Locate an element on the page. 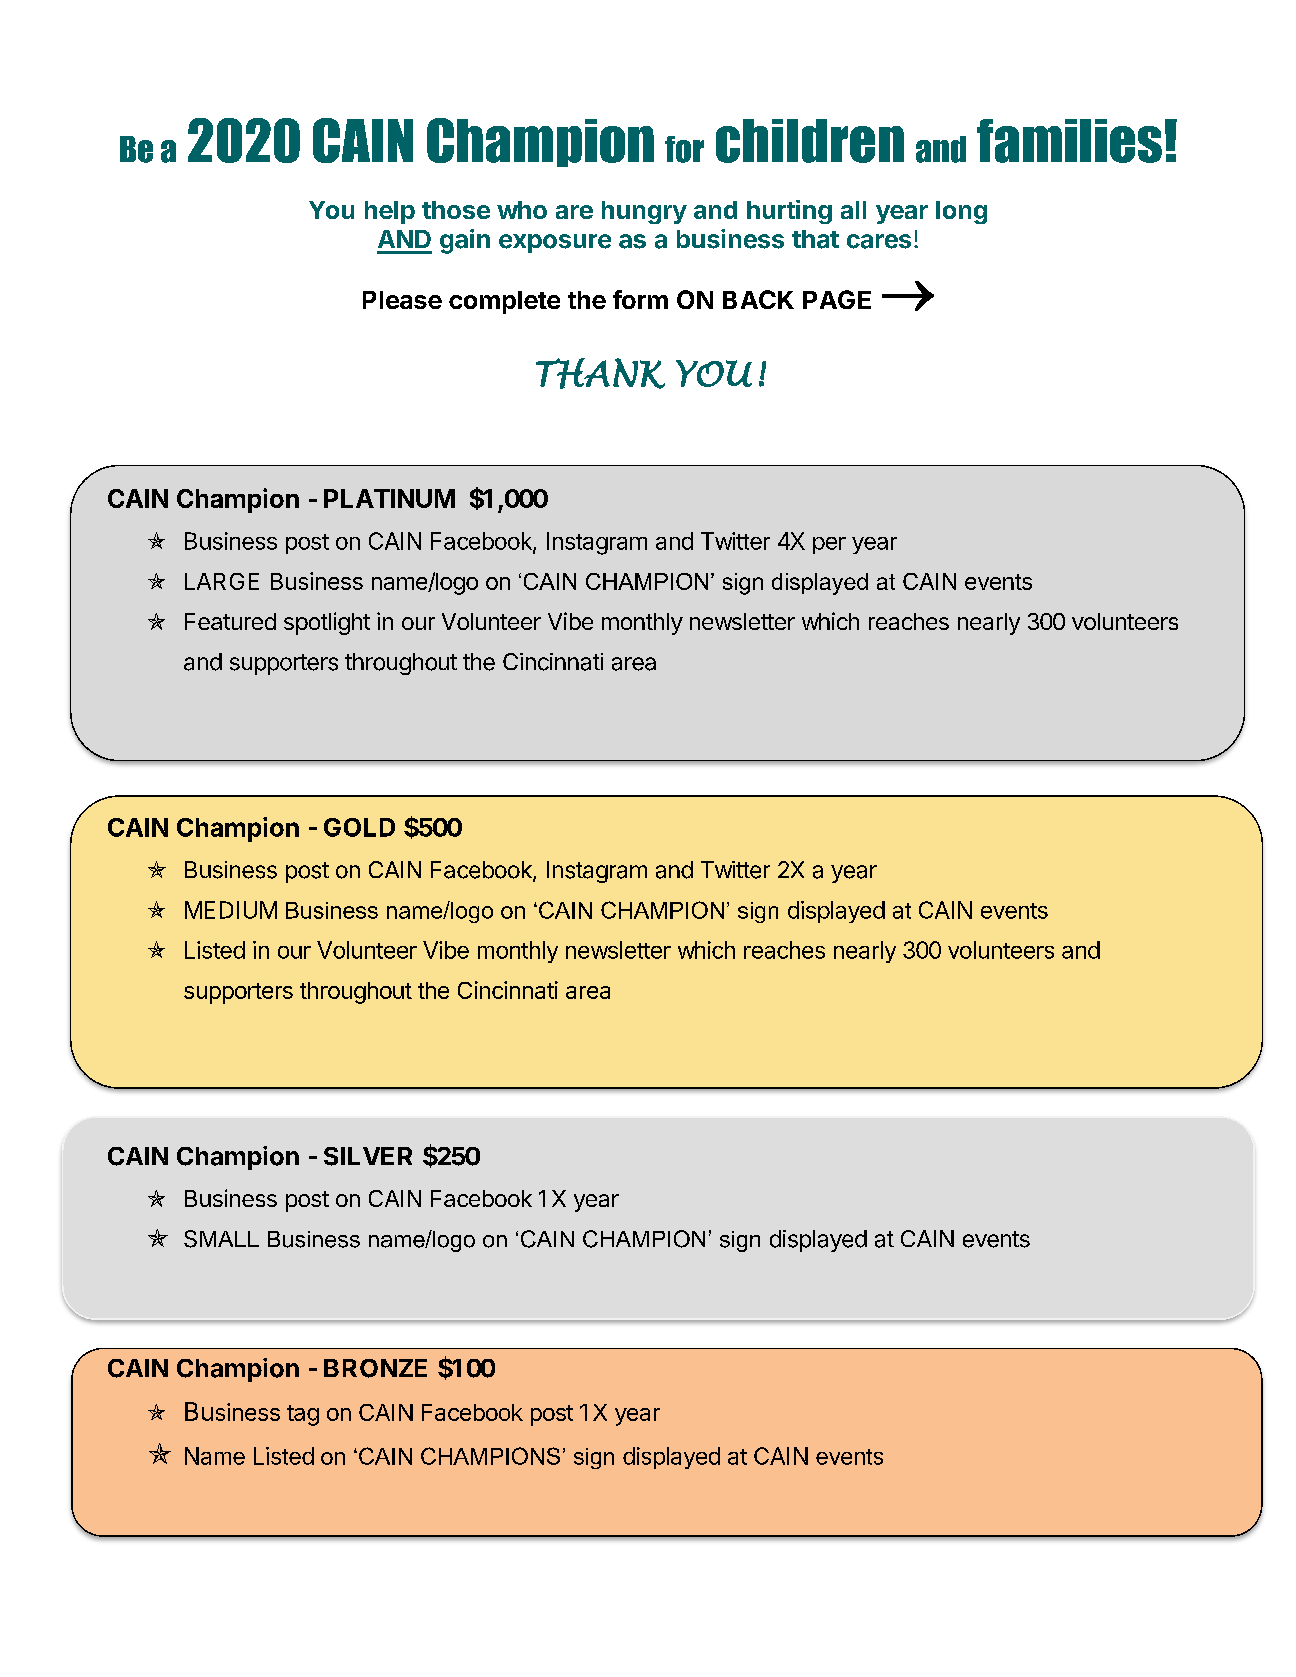 Image resolution: width=1296 pixels, height=1677 pixels. help is located at coordinates (390, 212).
